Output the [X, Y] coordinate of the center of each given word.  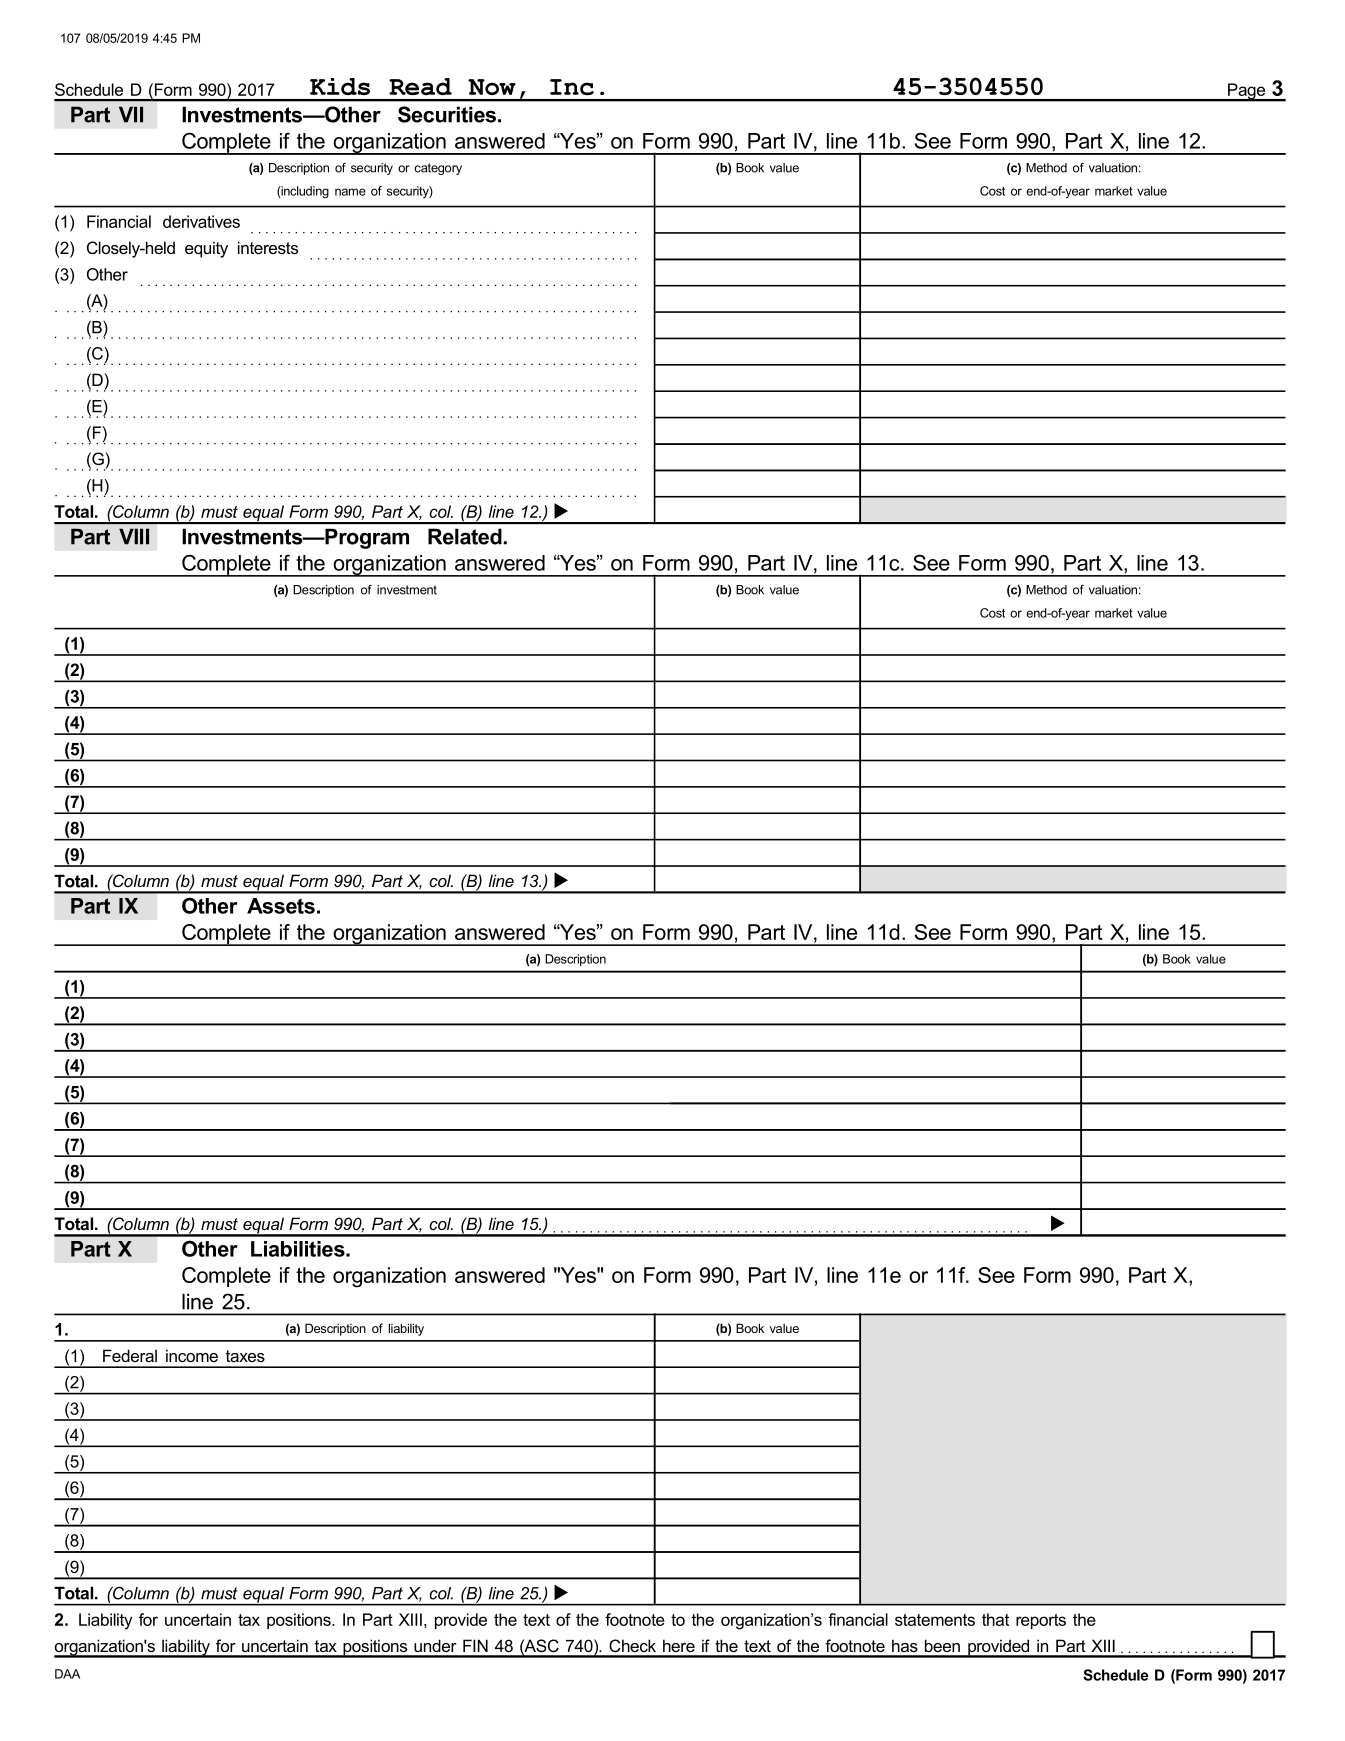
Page [1246, 92]
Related [466, 536]
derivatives [201, 221]
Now [492, 87]
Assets [281, 906]
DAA [67, 1674]
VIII [134, 536]
